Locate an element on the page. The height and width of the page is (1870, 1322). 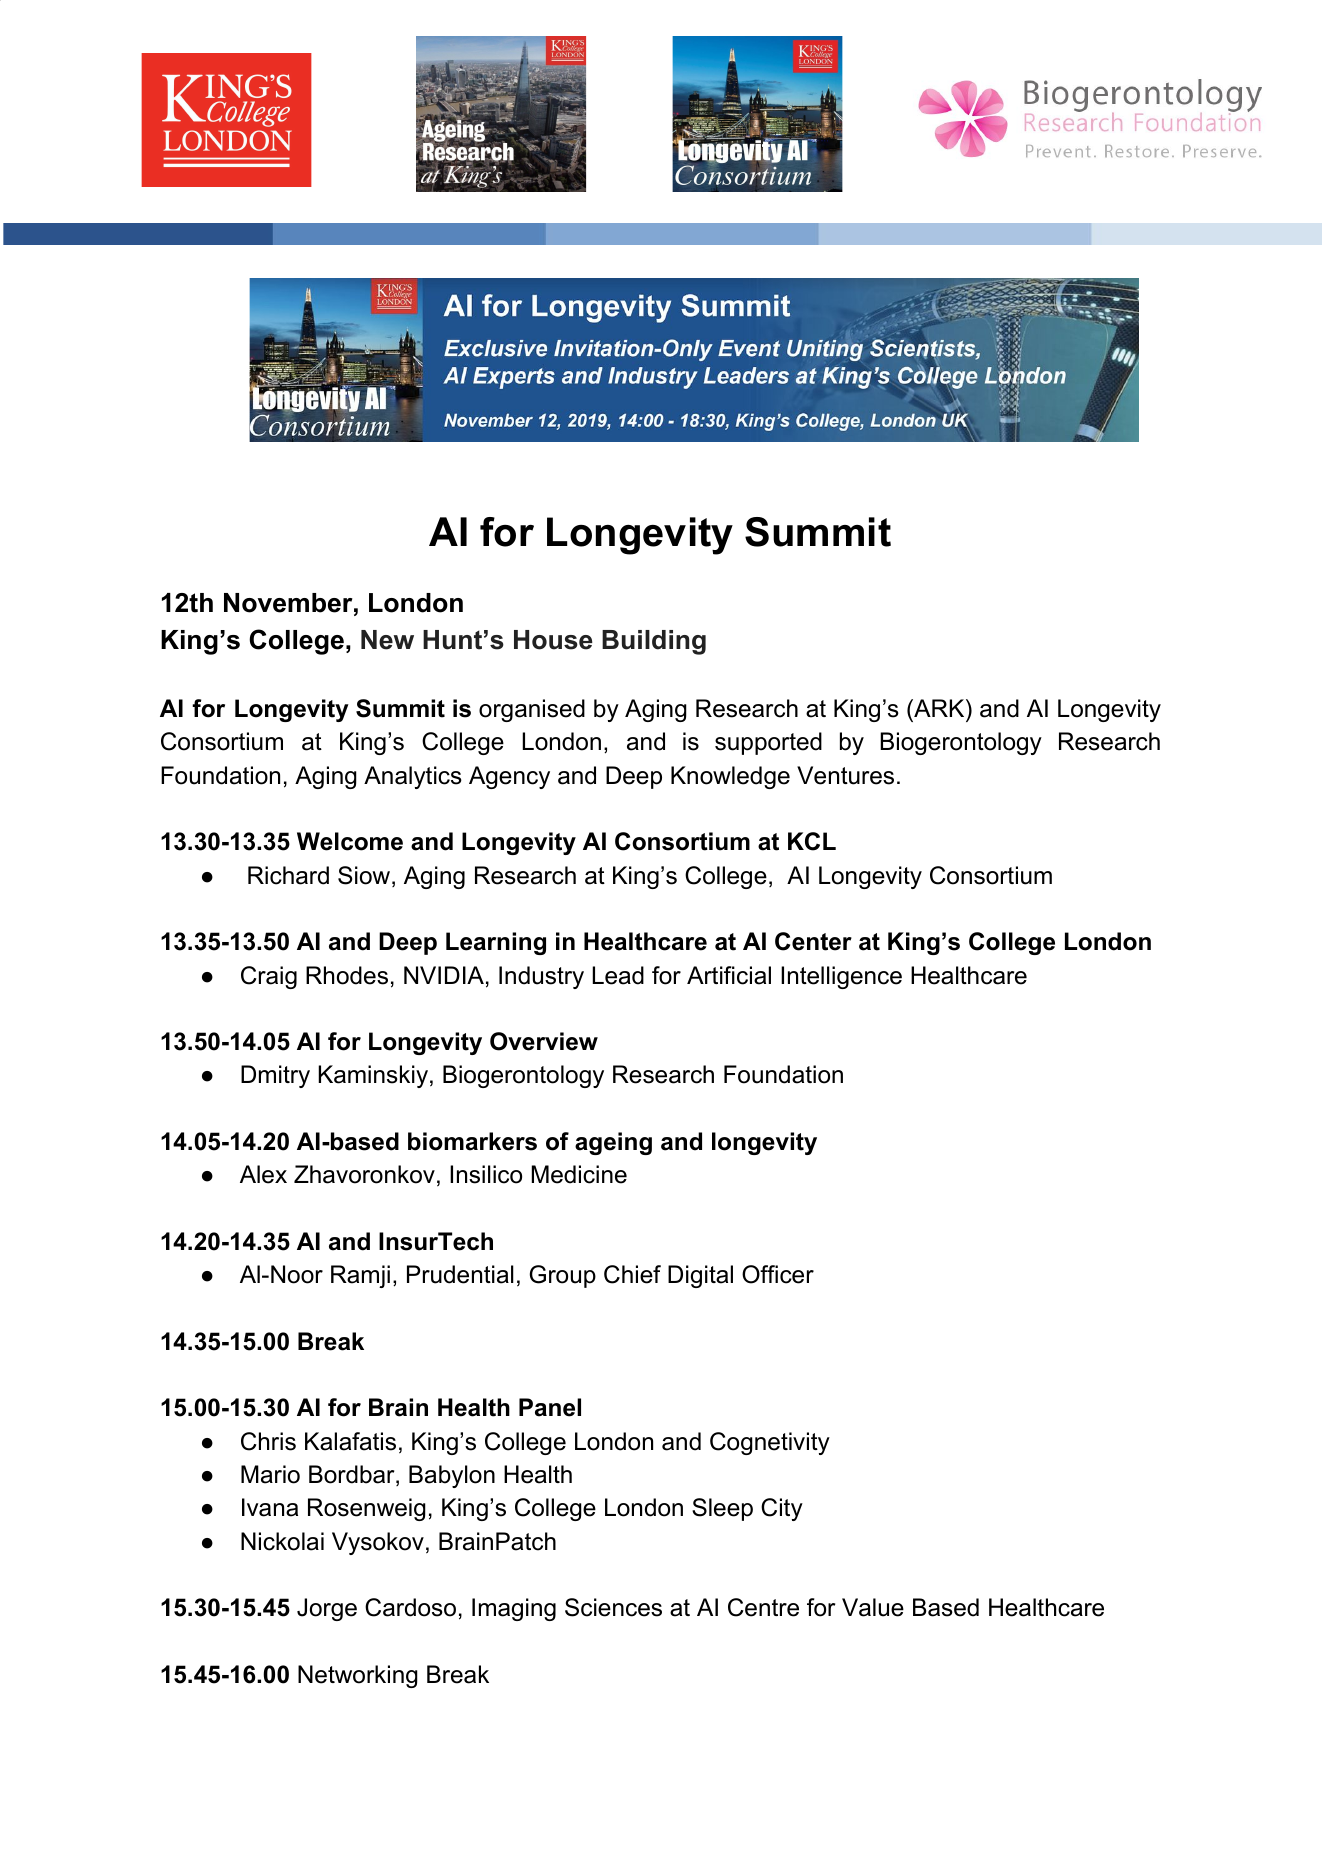
Centre is located at coordinates (763, 1607).
